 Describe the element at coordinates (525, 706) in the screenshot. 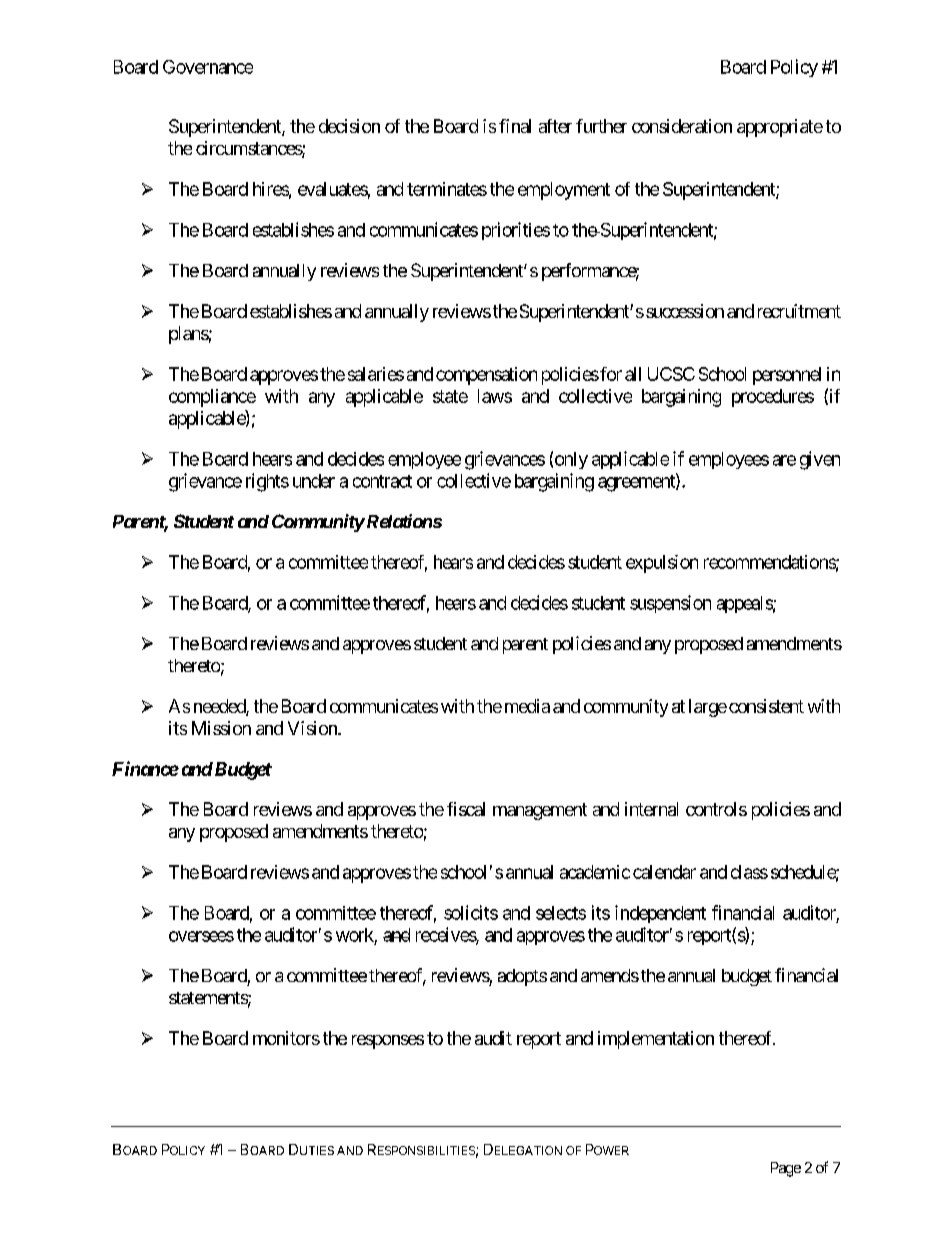

I see `media` at that location.
